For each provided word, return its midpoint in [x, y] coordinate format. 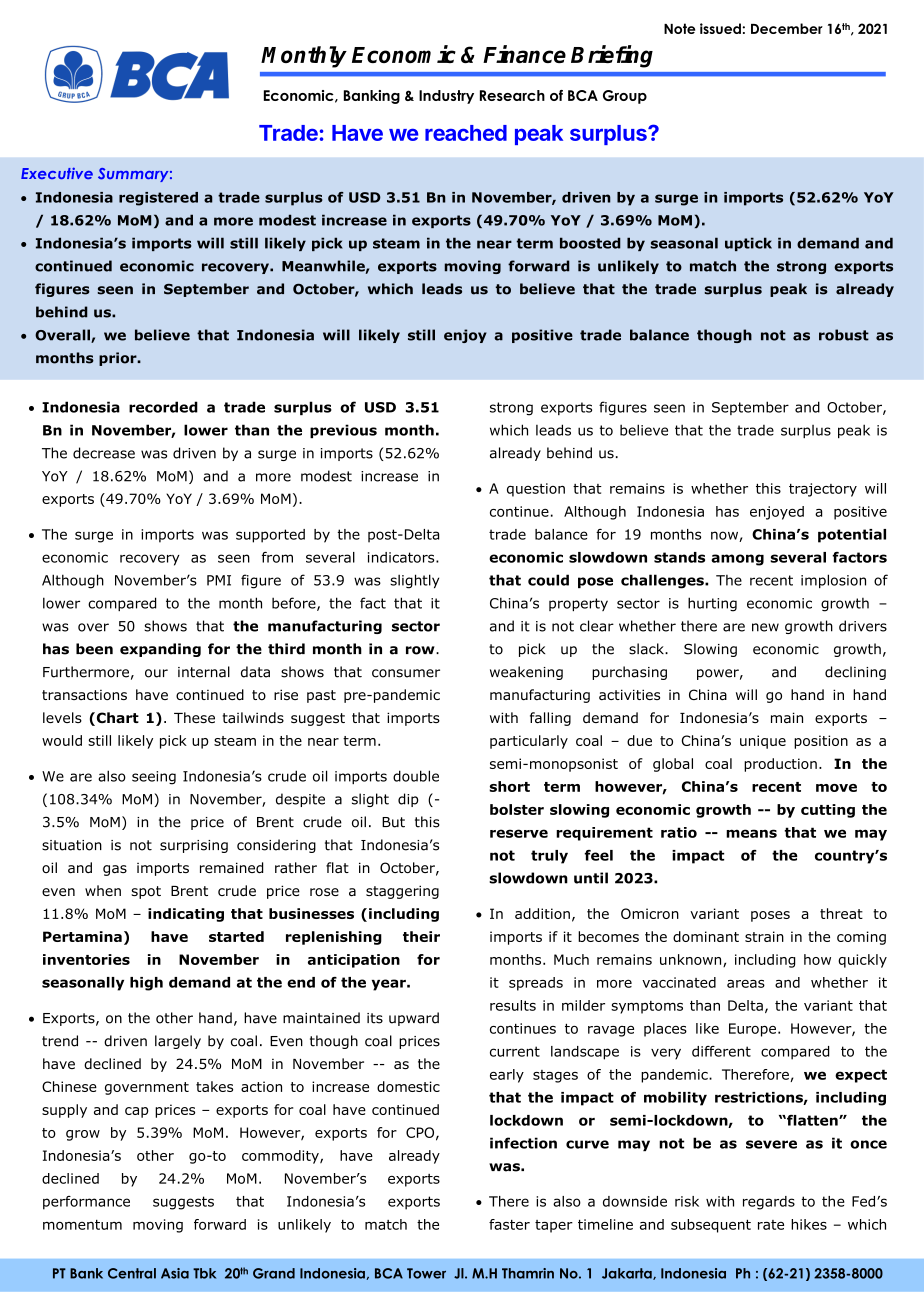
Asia [175, 1273]
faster [509, 1224]
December [787, 28]
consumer [406, 673]
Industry [446, 97]
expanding [160, 650]
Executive [57, 173]
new [765, 627]
